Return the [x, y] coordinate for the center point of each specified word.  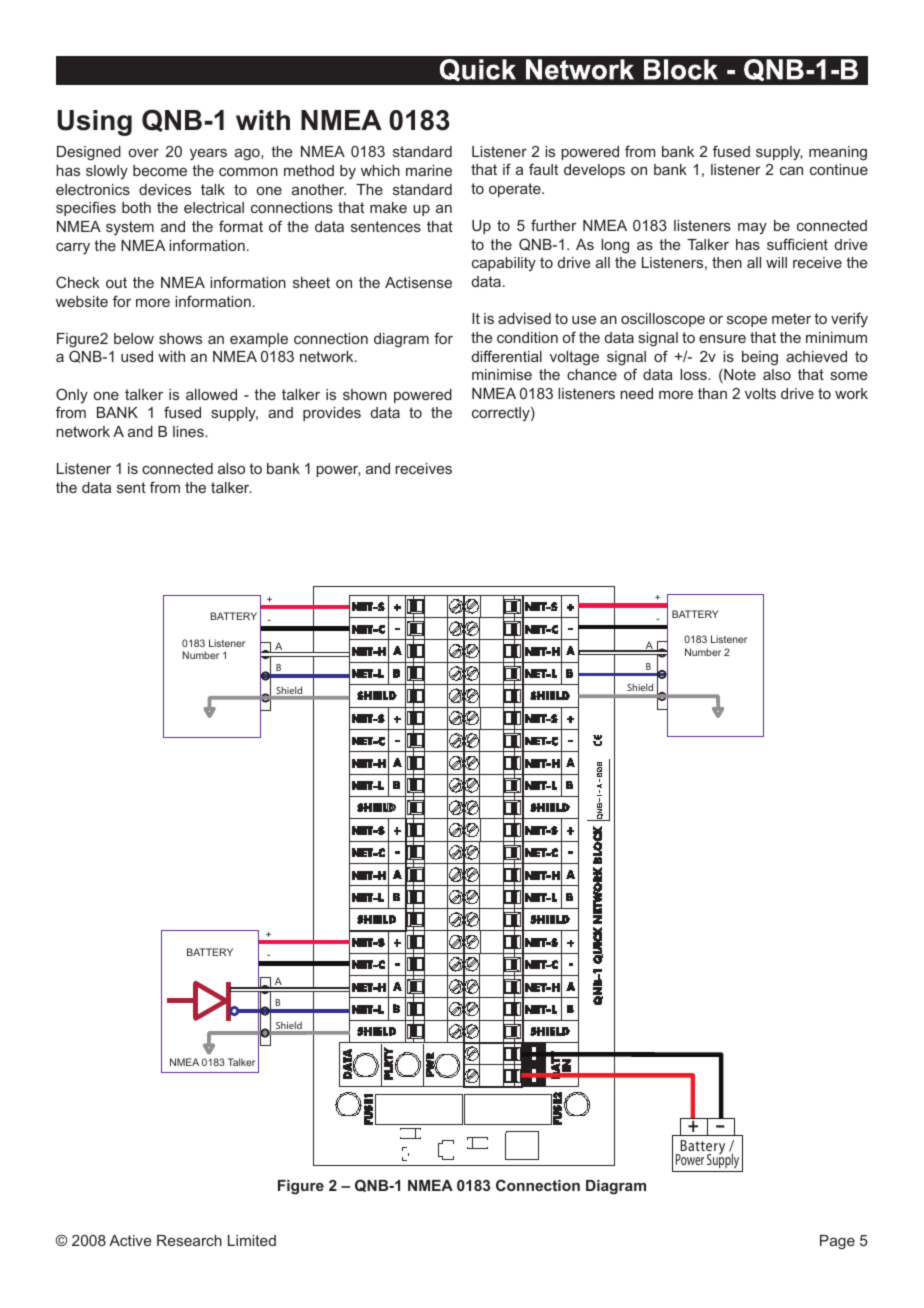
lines [189, 431]
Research [189, 1240]
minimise [502, 374]
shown [365, 394]
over [144, 153]
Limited [252, 1240]
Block [681, 69]
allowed [211, 394]
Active [130, 1240]
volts [760, 393]
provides [332, 414]
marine [429, 170]
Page [837, 1242]
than [712, 393]
